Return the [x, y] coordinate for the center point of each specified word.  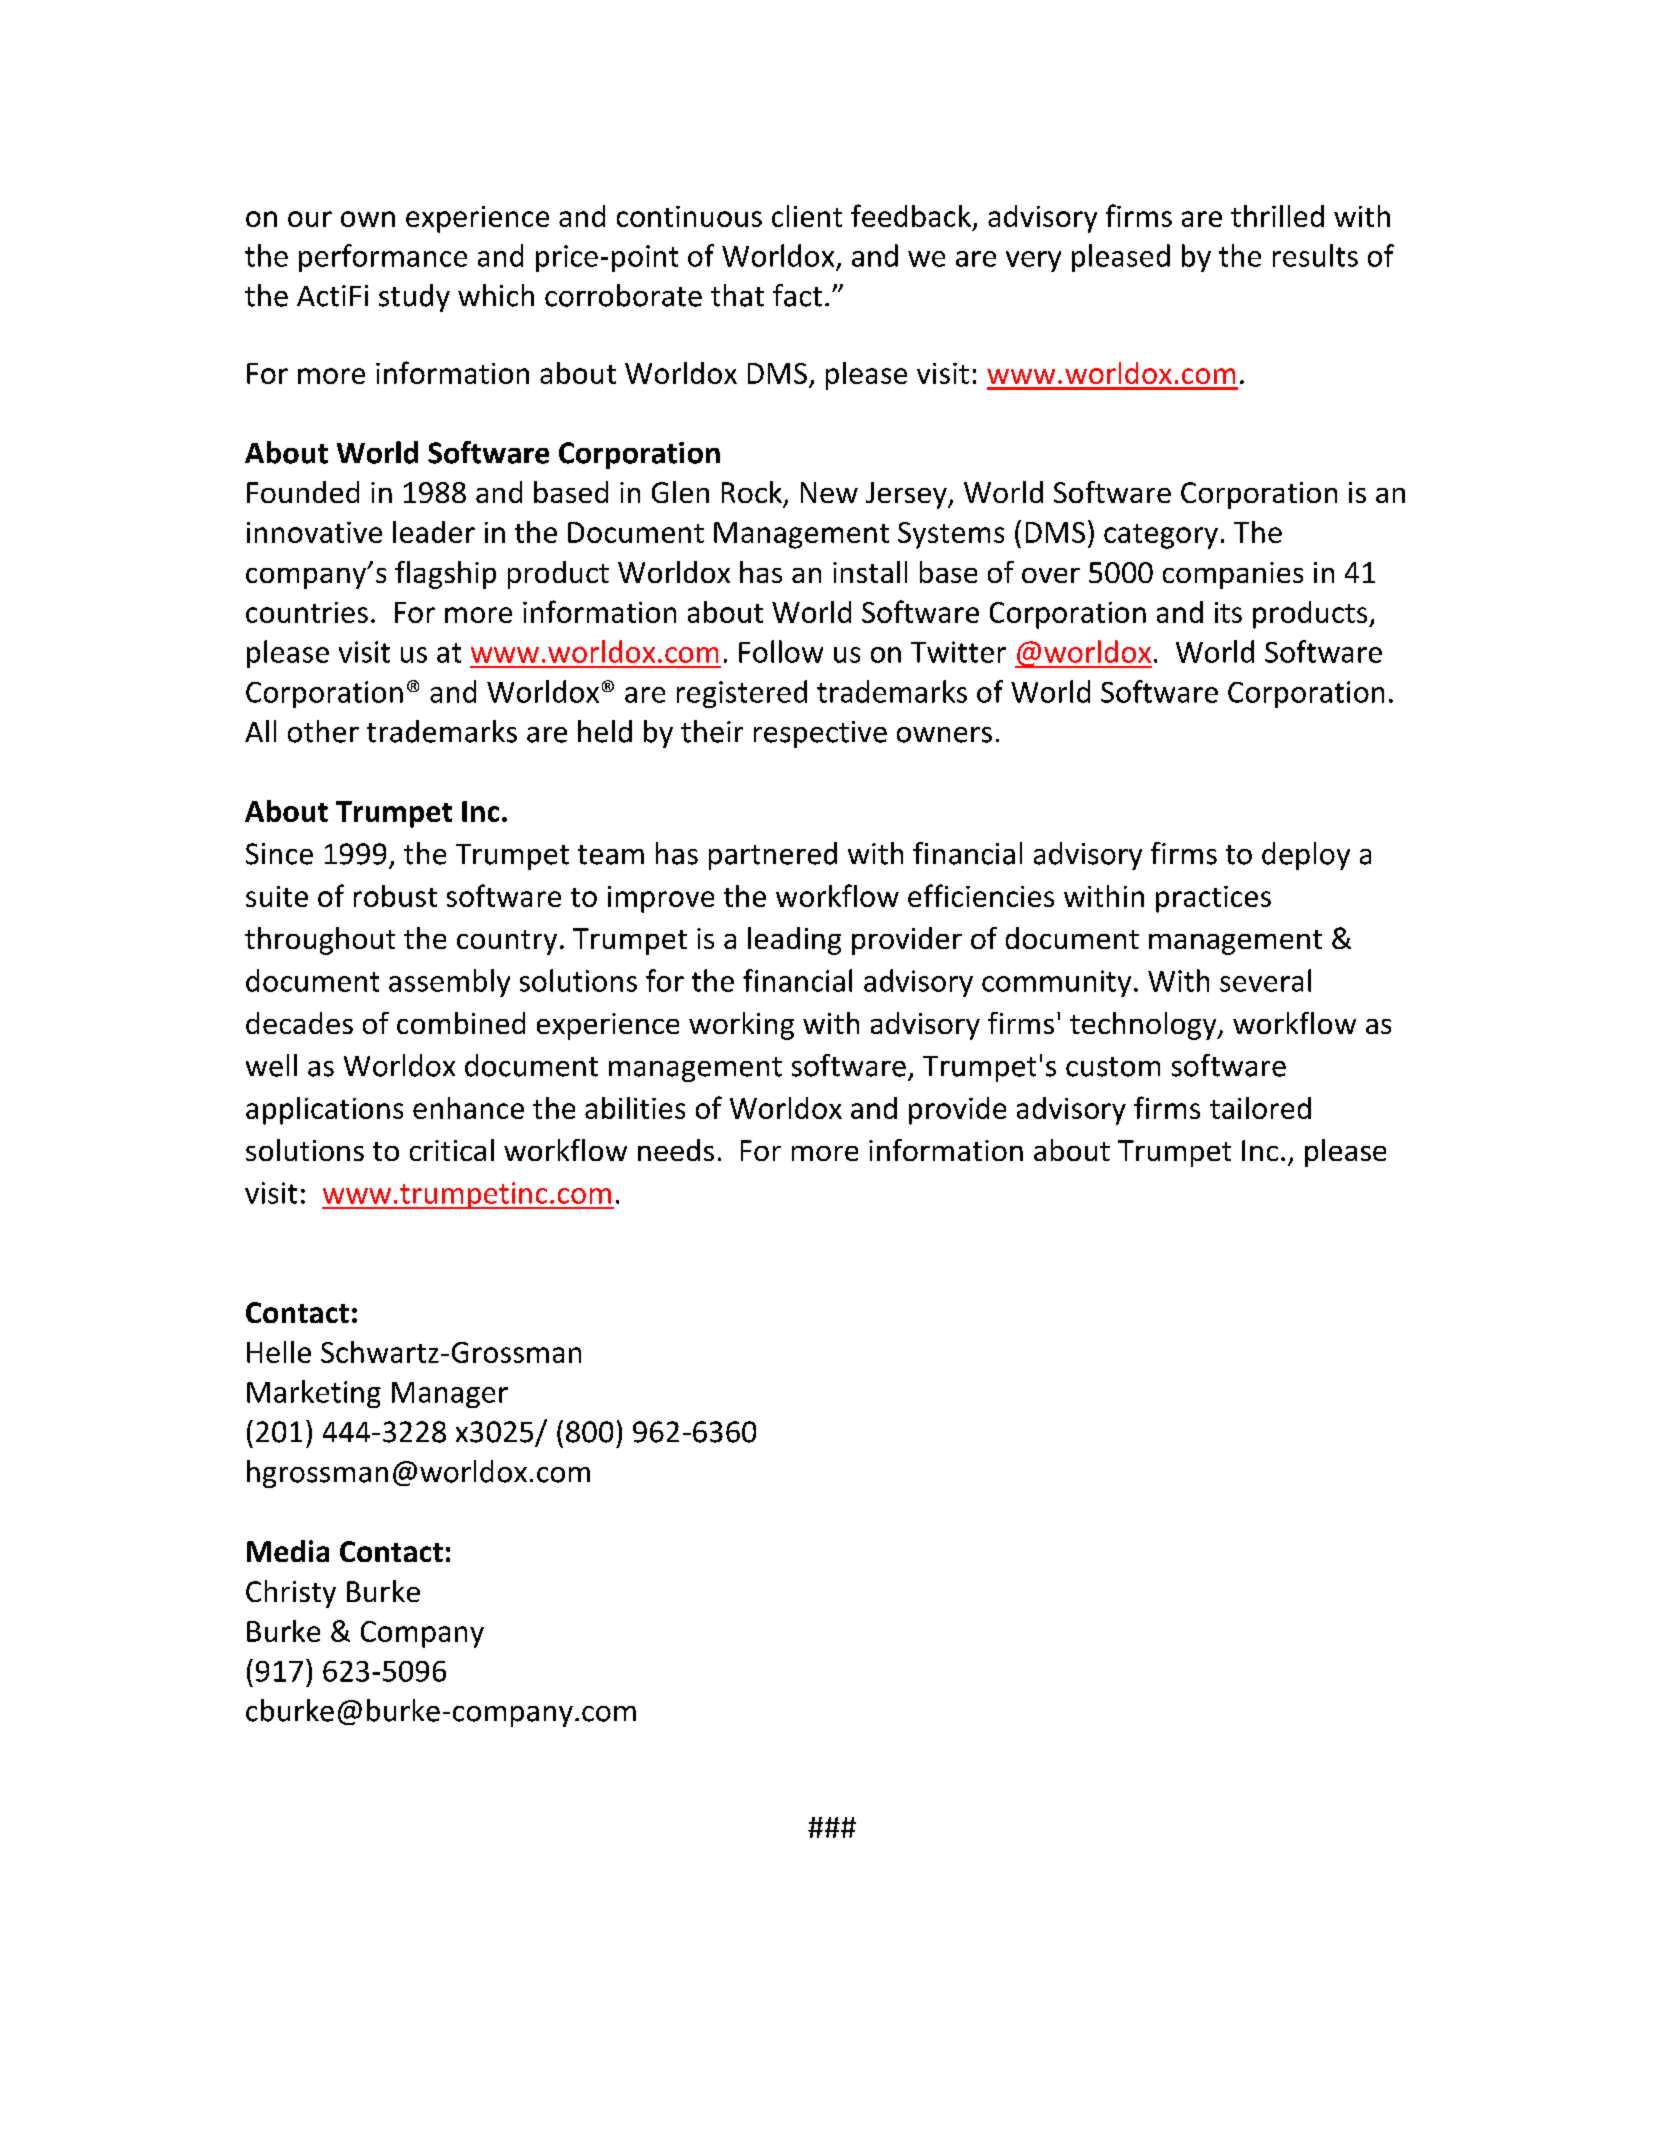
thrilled [1277, 216]
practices [1213, 899]
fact [797, 295]
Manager [450, 1395]
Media [288, 1551]
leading [794, 941]
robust [395, 896]
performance [383, 258]
